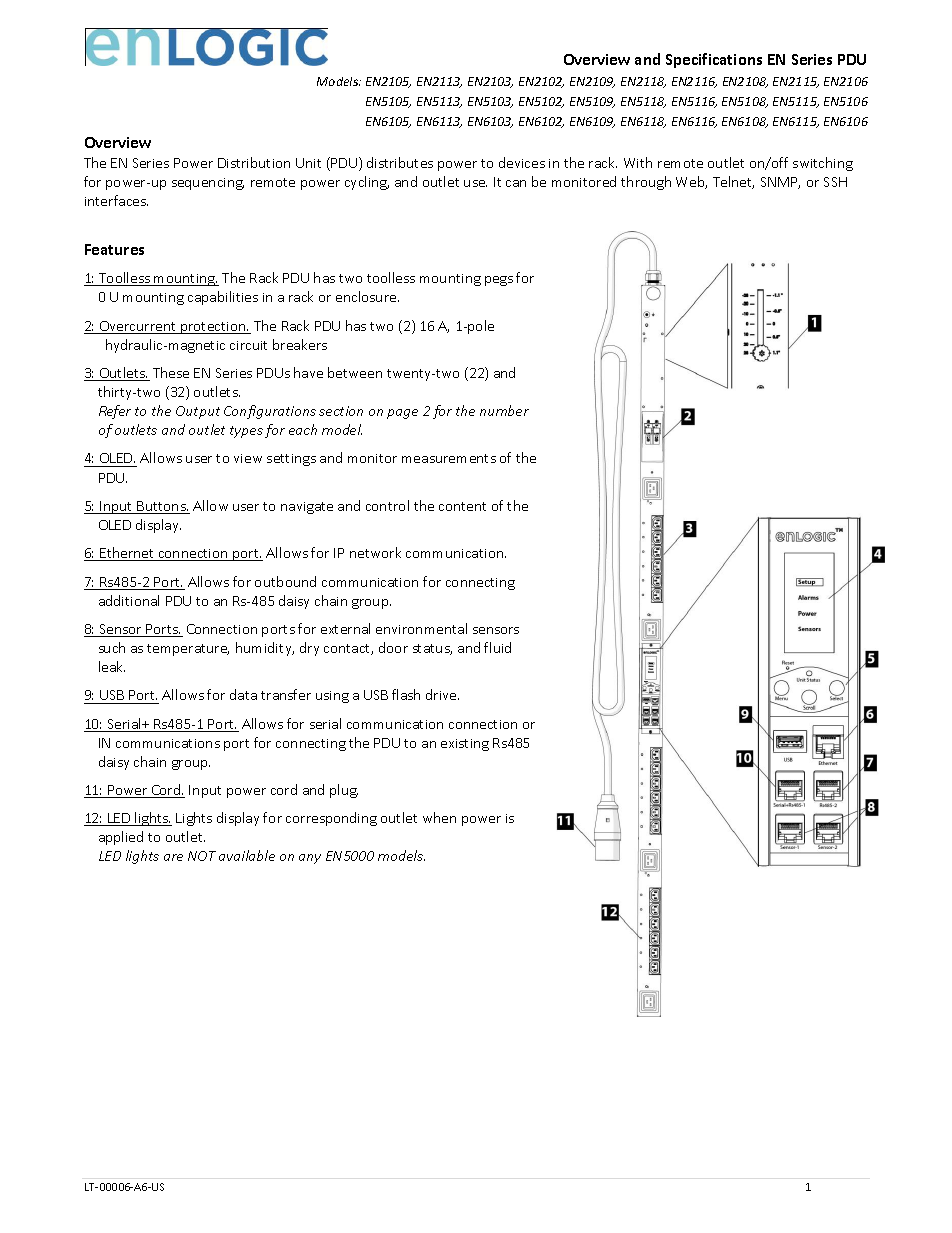 The image size is (952, 1233). Describe the element at coordinates (522, 162) in the screenshot. I see `devices` at that location.
